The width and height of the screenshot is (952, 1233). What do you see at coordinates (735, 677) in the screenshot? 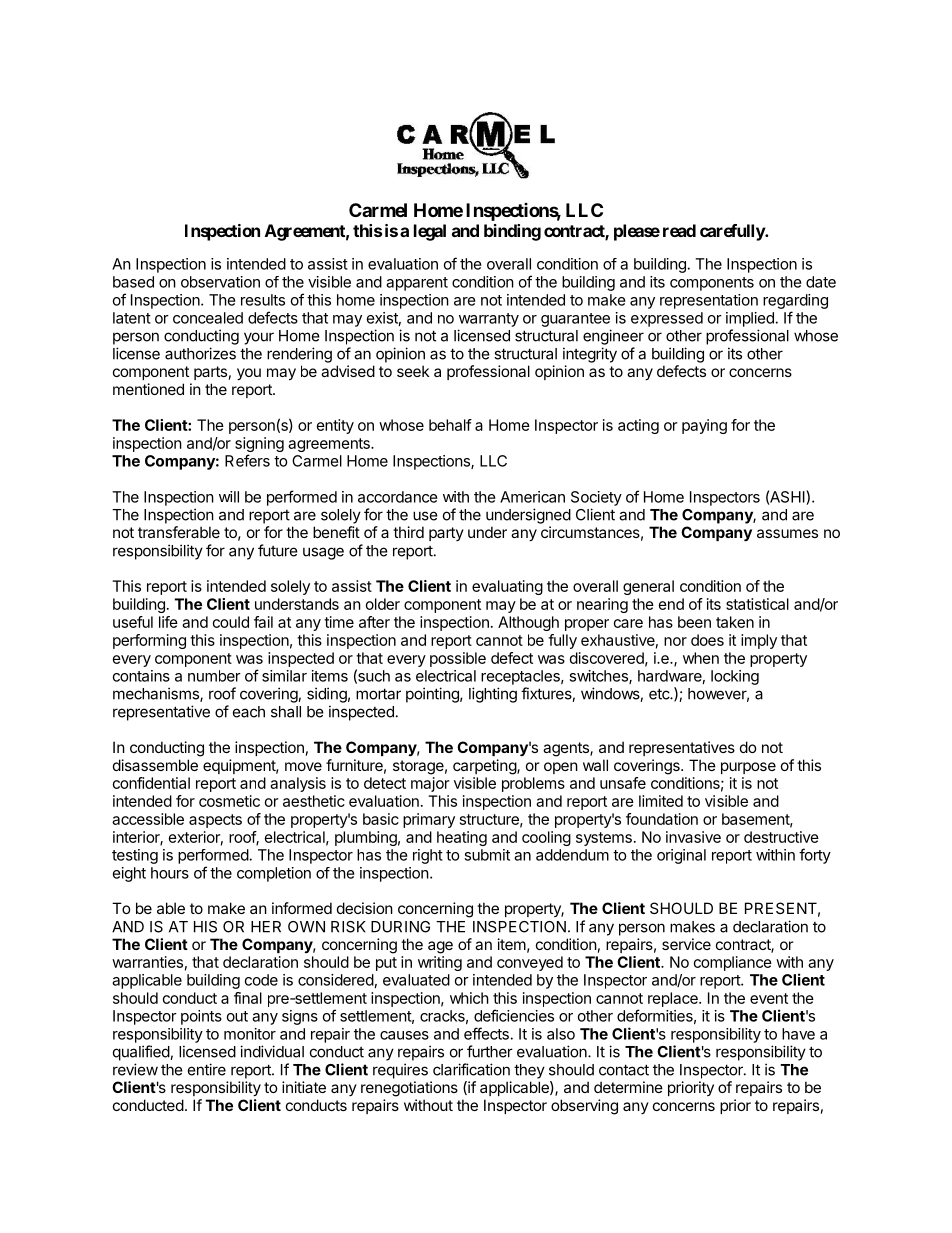
I see `locking` at bounding box center [735, 677].
